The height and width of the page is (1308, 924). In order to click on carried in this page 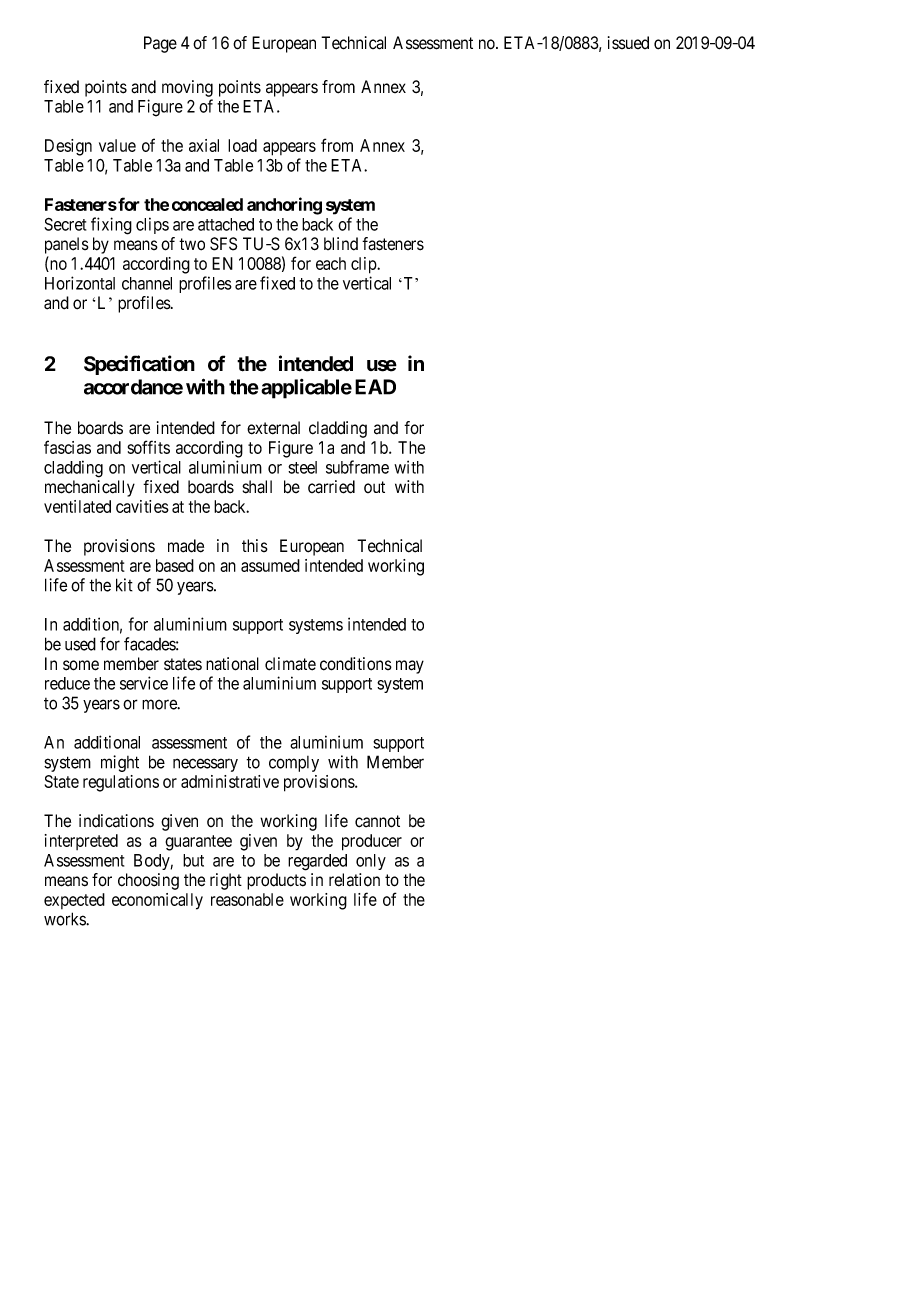, I will do `click(331, 487)`.
